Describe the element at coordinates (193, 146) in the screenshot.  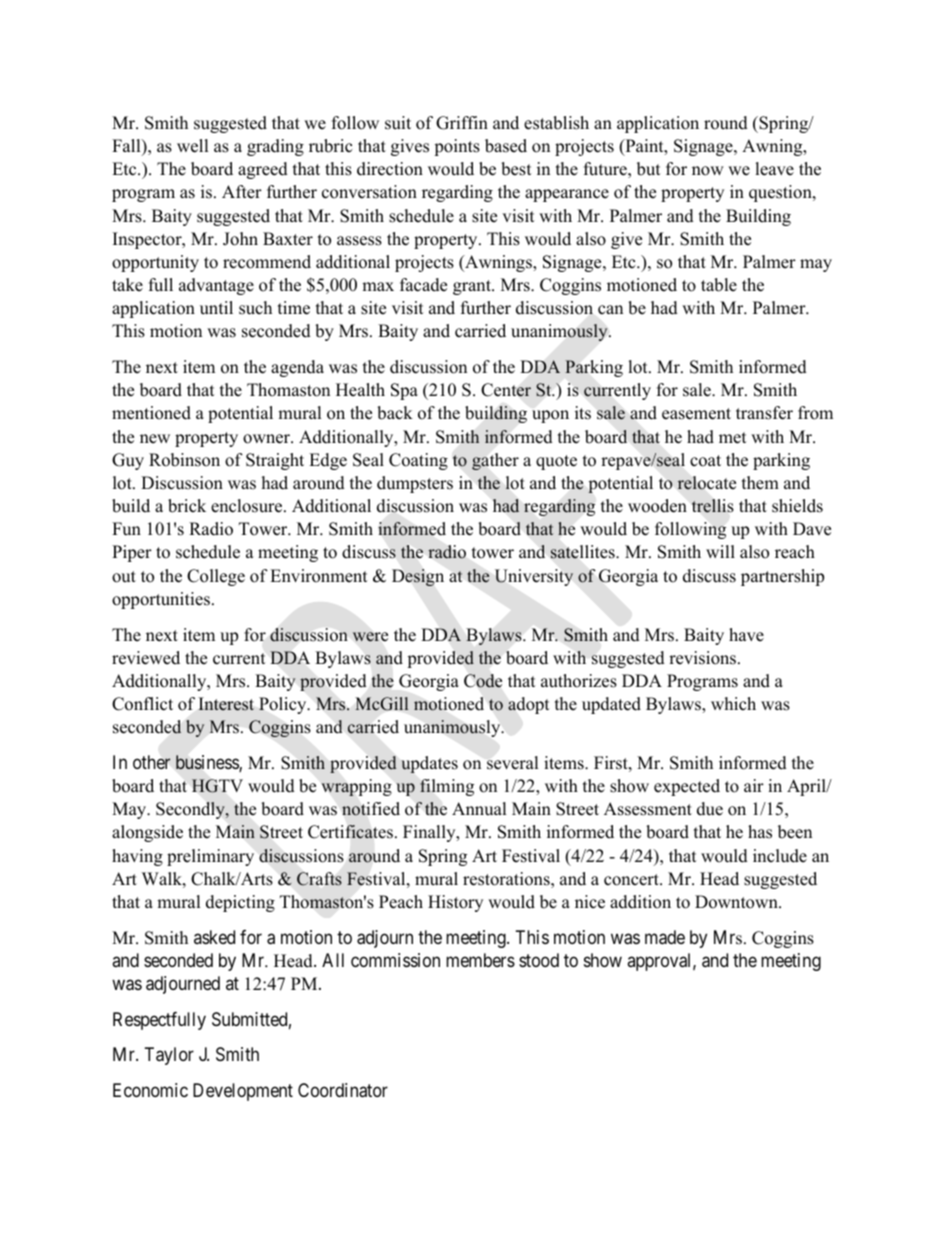
I see `well` at that location.
